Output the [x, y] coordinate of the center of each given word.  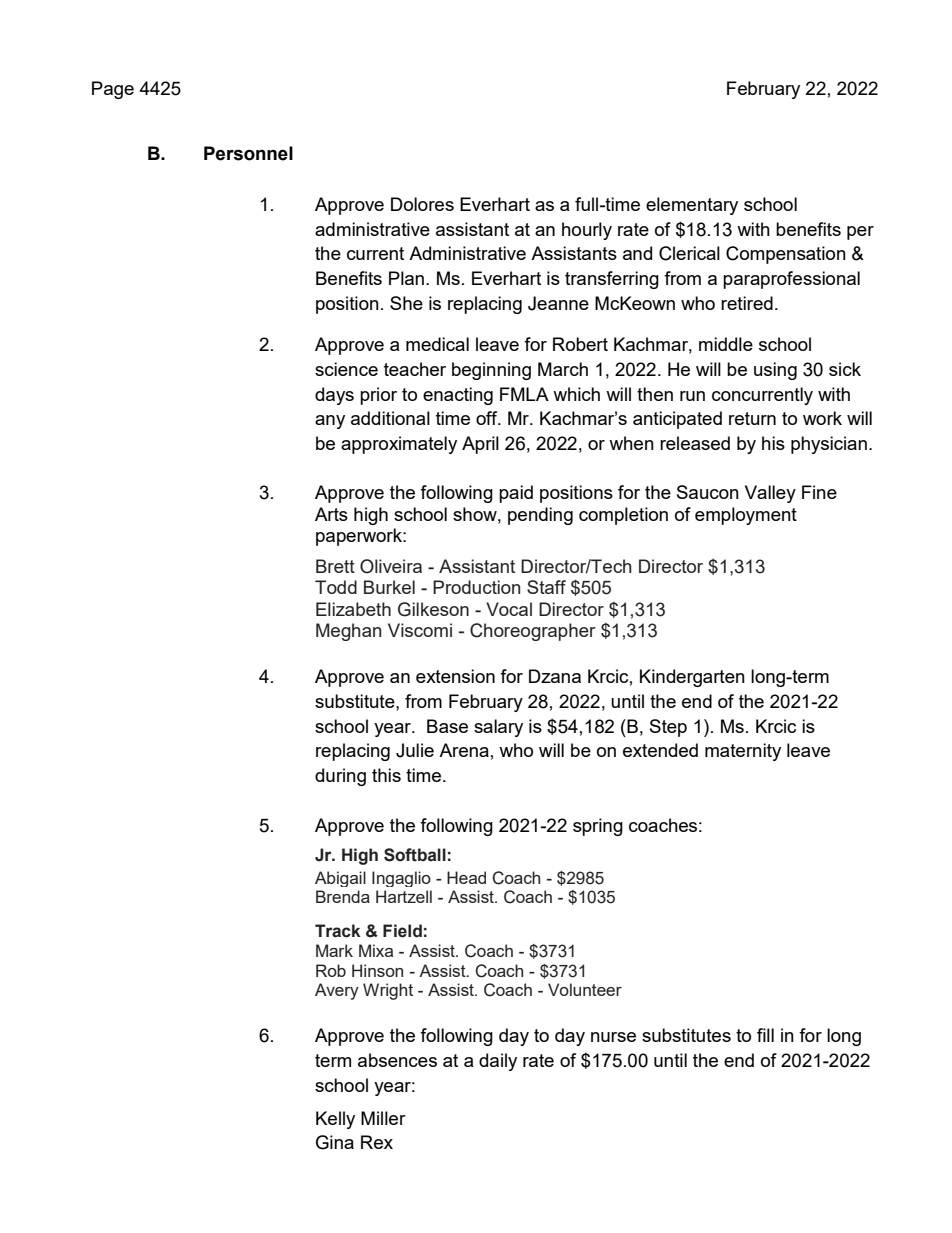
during [340, 777]
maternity [743, 752]
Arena [464, 750]
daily [498, 1062]
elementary [692, 206]
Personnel [248, 153]
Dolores [422, 204]
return [752, 418]
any [330, 422]
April [480, 445]
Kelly [335, 1120]
